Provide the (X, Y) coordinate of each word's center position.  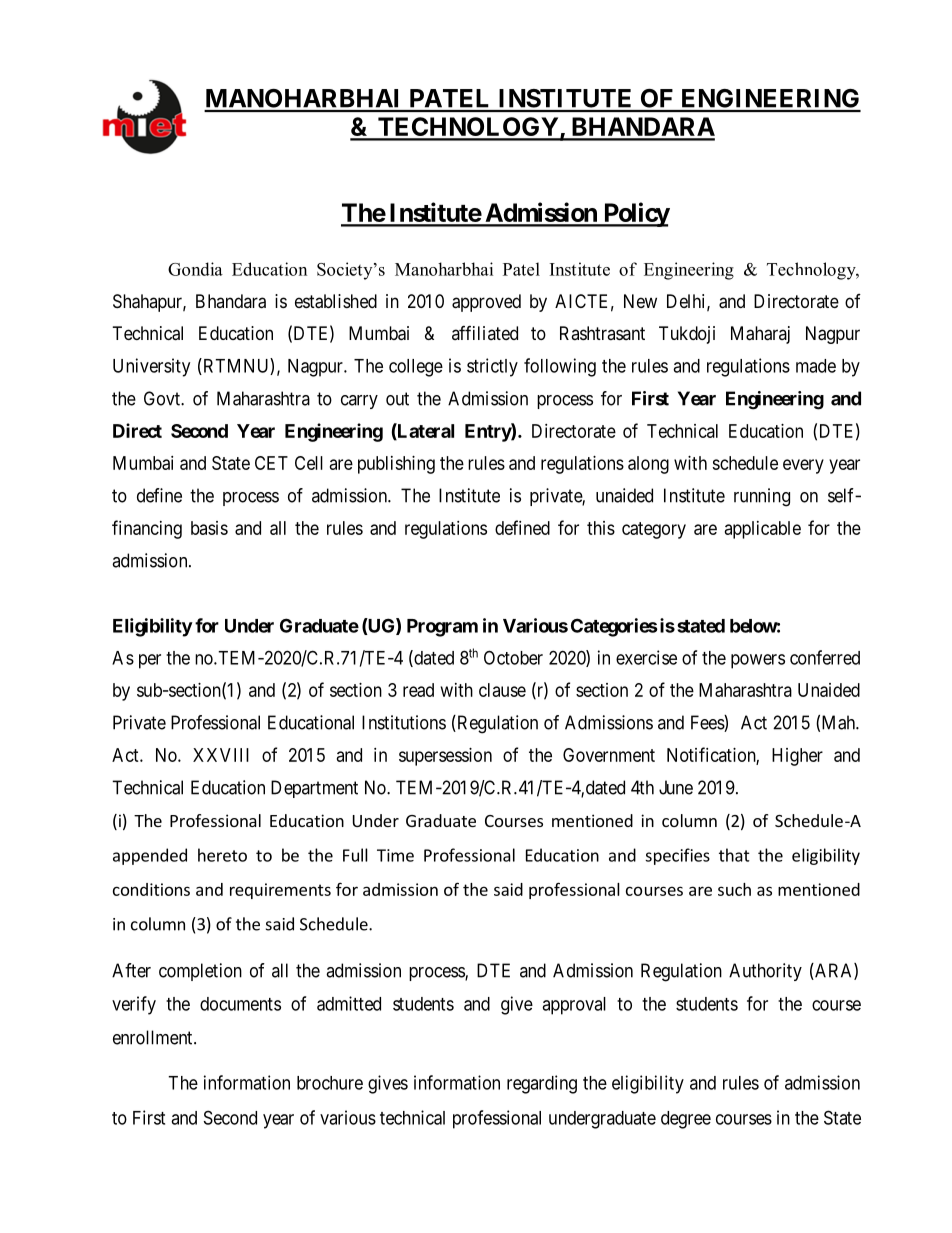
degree (686, 1120)
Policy (635, 214)
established (336, 301)
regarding (542, 1084)
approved (486, 303)
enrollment (154, 1037)
